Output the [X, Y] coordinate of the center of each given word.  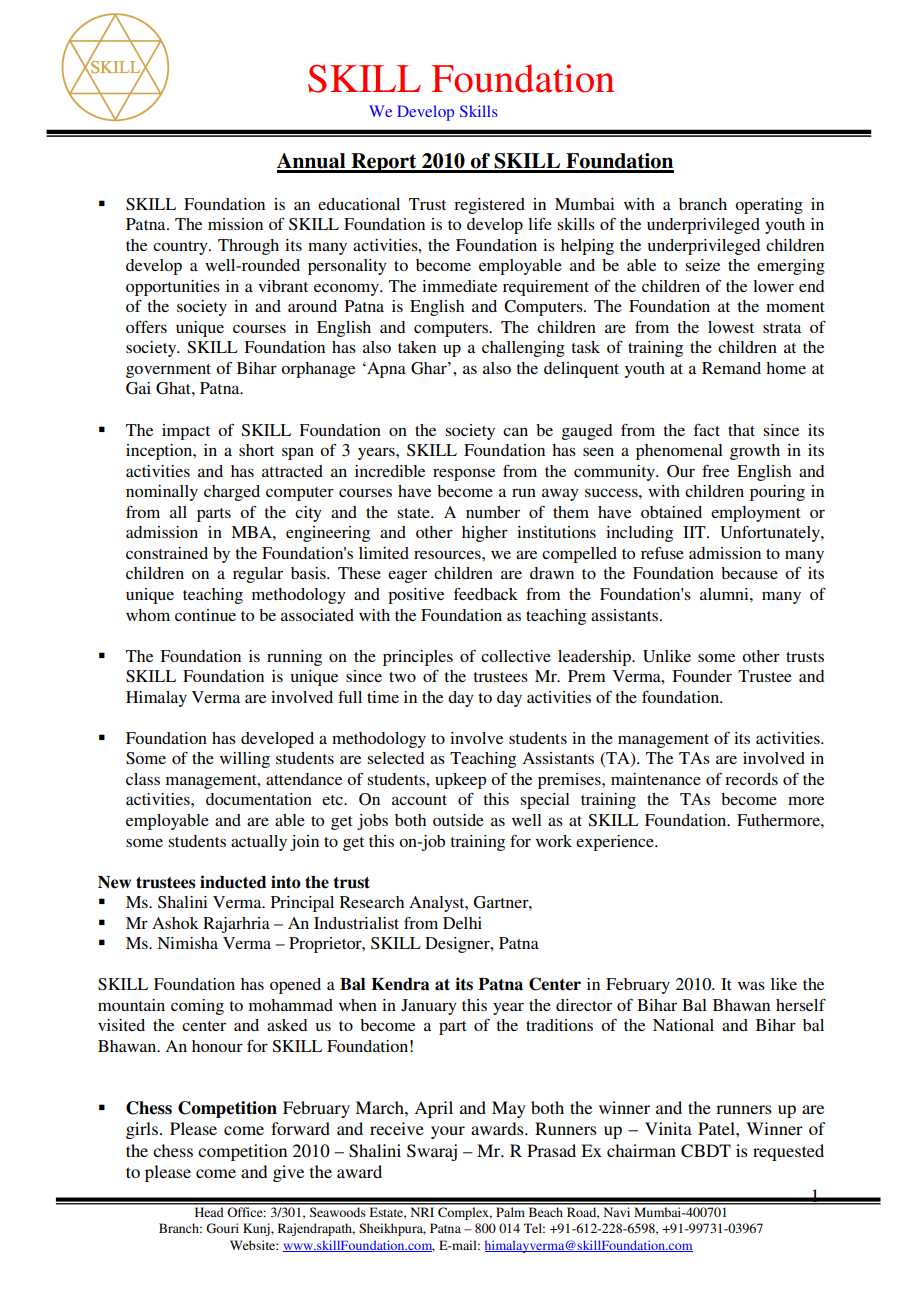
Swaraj [432, 1152]
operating [769, 206]
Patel [717, 1128]
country [181, 248]
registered [489, 206]
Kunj [257, 1229]
